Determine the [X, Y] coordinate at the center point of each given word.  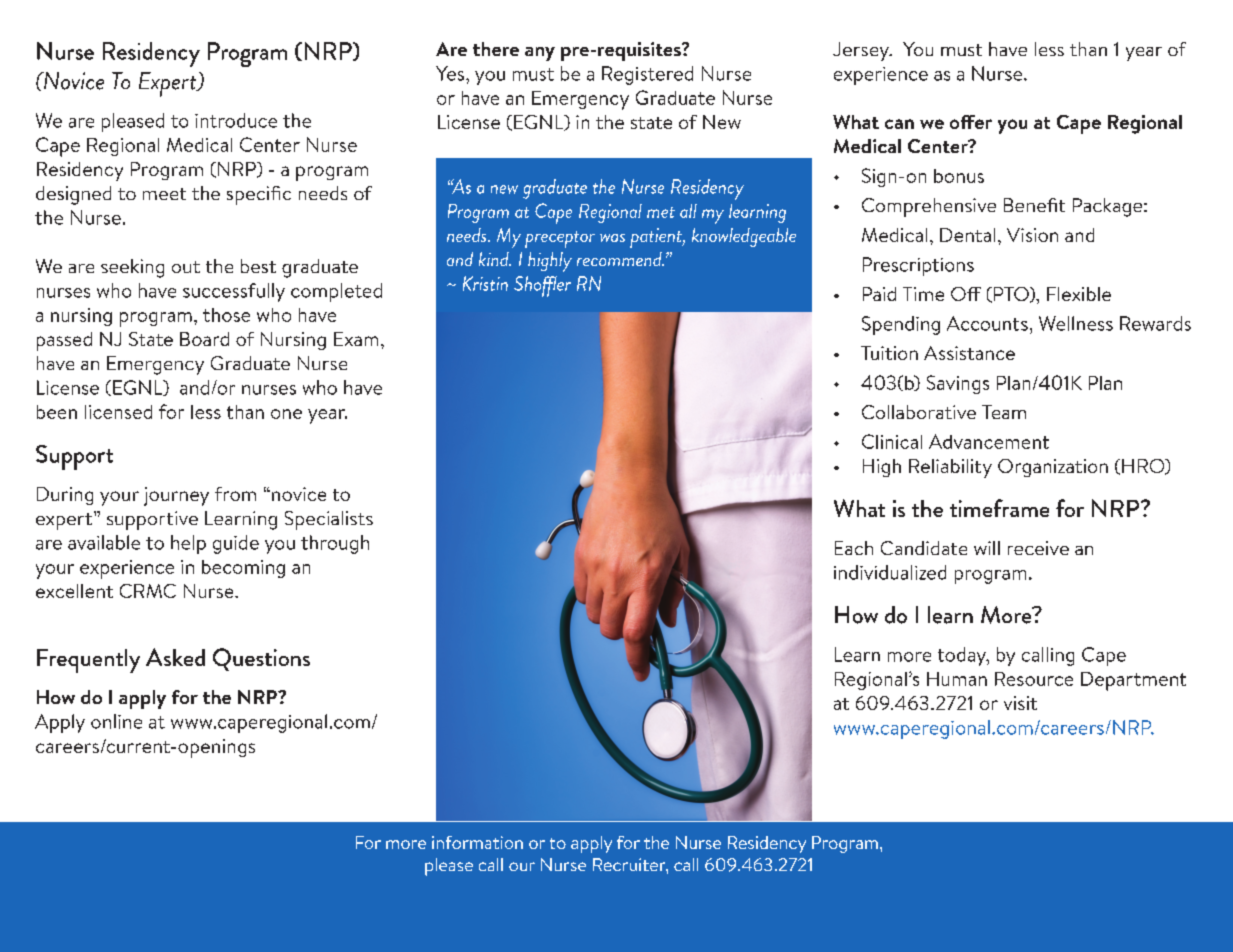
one [286, 414]
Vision [1032, 235]
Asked [175, 657]
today [963, 656]
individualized [890, 572]
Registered [647, 75]
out [186, 267]
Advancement [989, 441]
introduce [236, 120]
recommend [620, 259]
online [116, 721]
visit [1020, 703]
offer [971, 122]
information [477, 842]
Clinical [892, 441]
